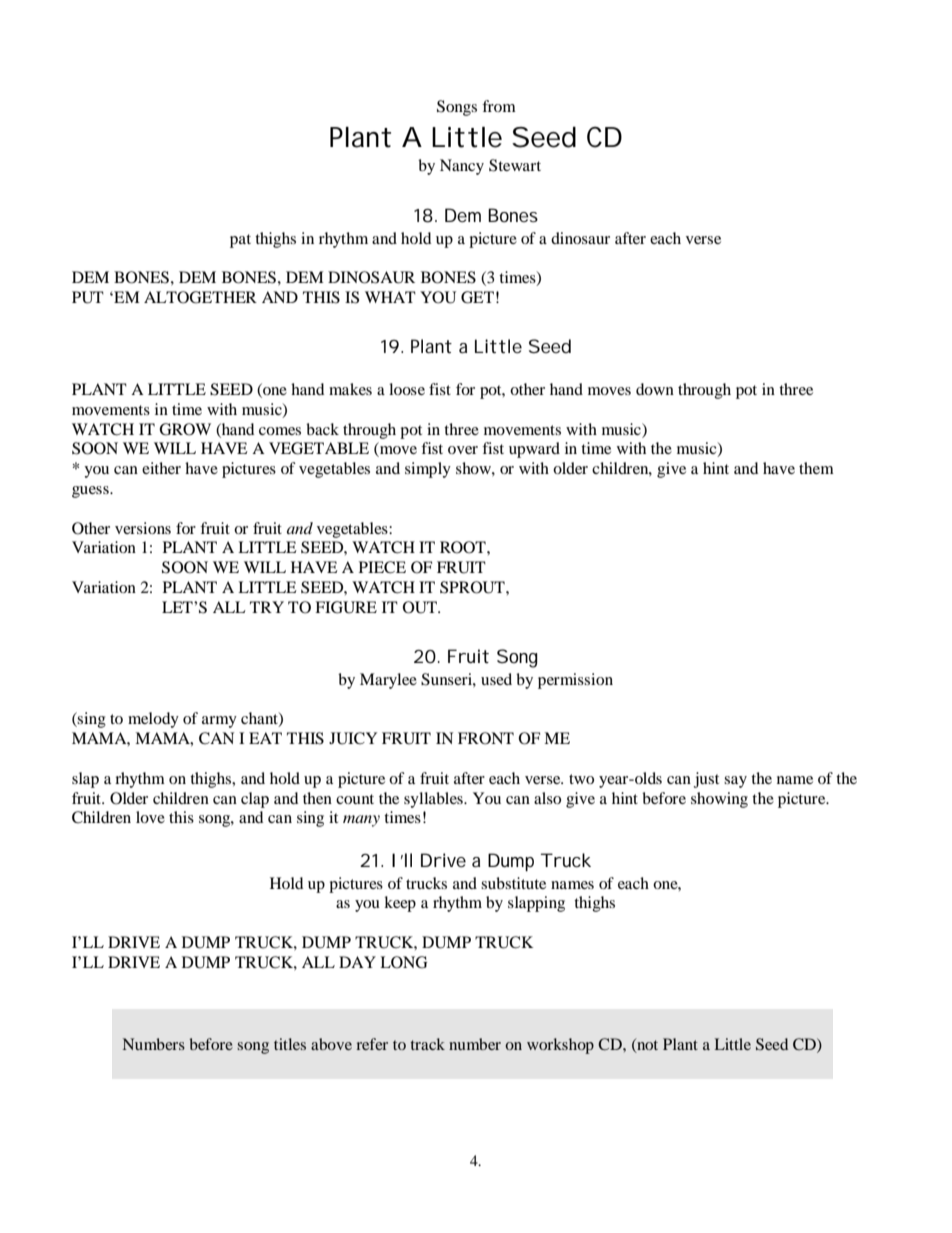 Image resolution: width=952 pixels, height=1233 pixels. I want to click on versions, so click(143, 528).
